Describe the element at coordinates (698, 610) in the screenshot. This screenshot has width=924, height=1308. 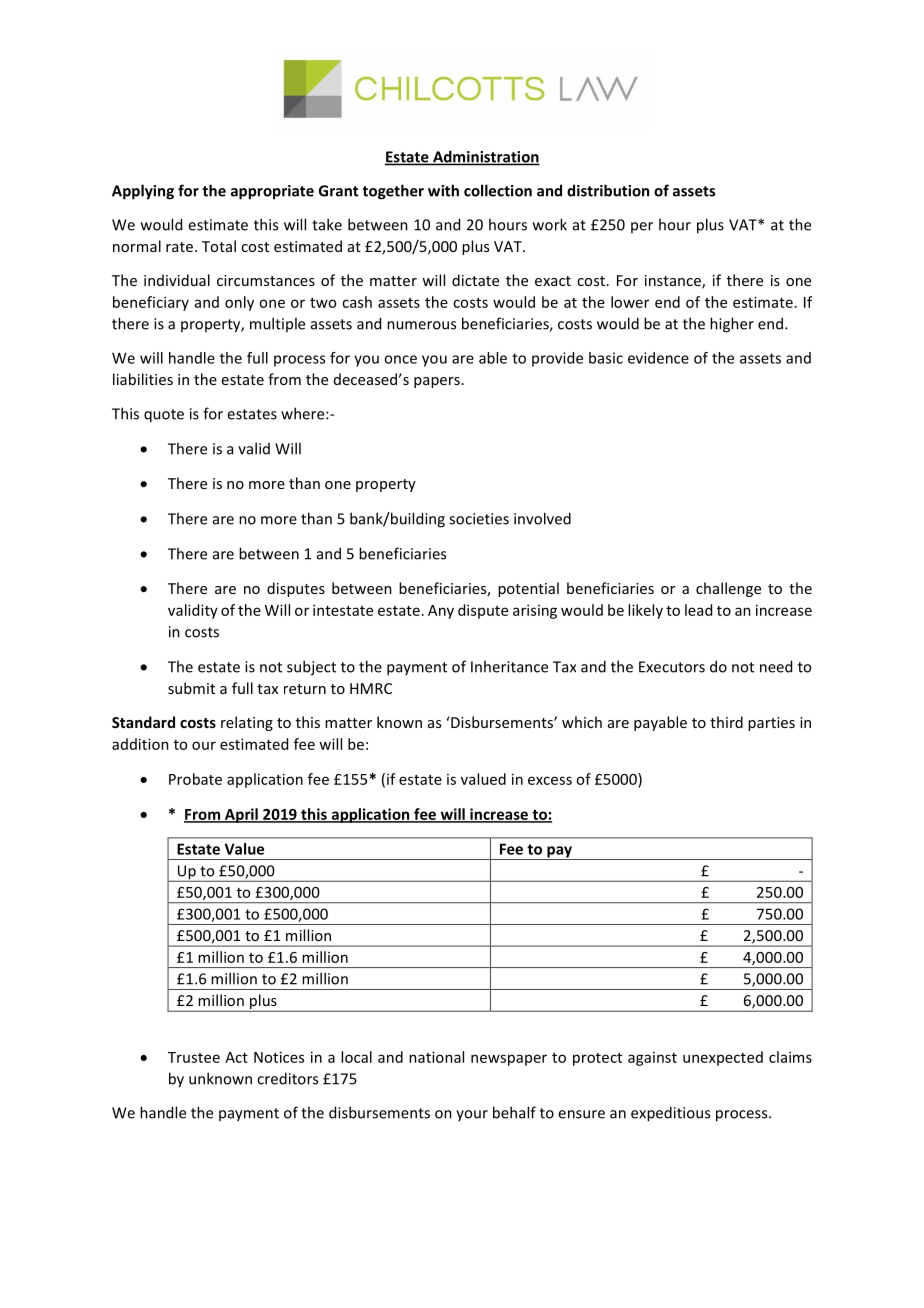
I see `lead` at that location.
